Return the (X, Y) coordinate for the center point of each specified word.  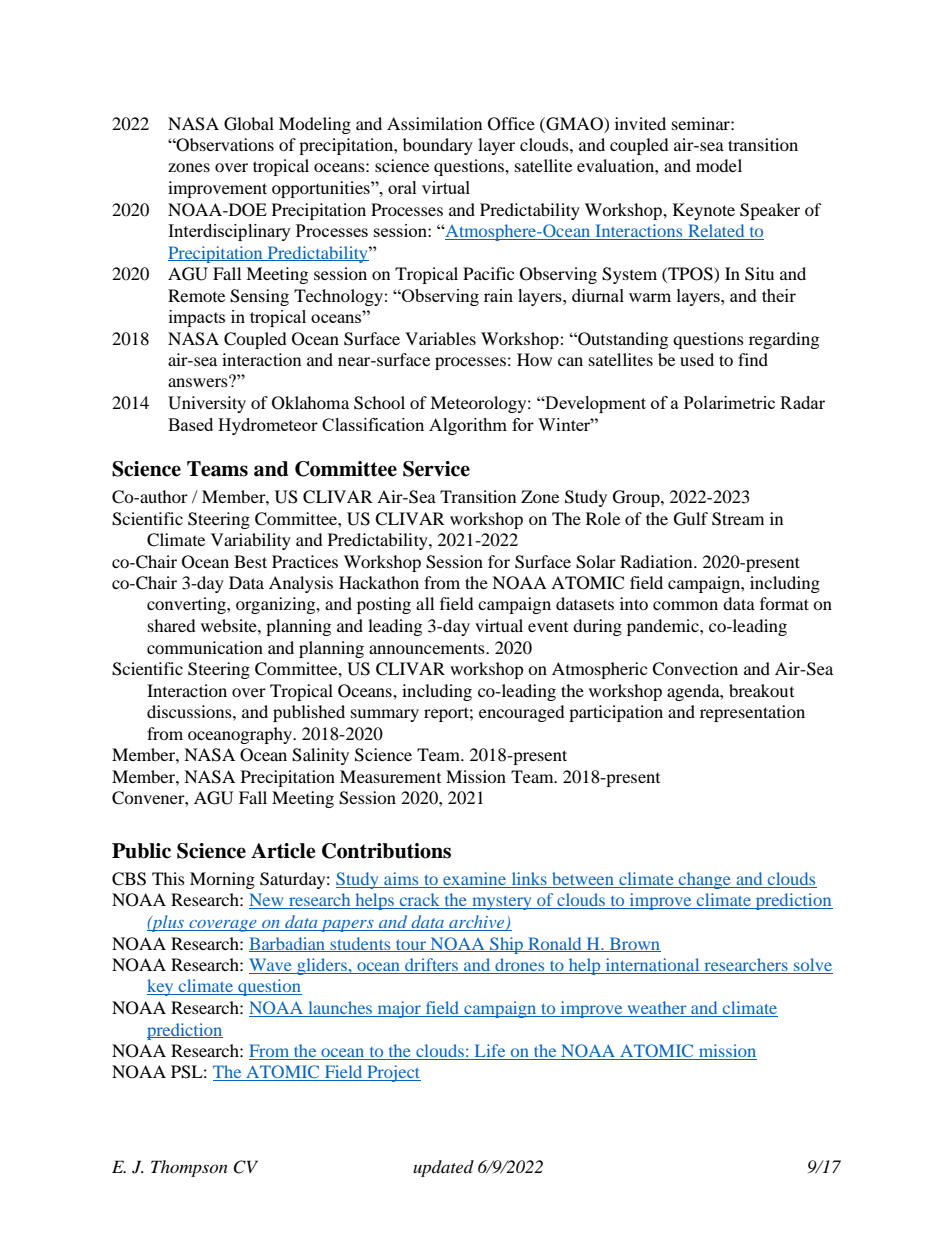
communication (205, 647)
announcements (428, 648)
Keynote (704, 211)
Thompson (189, 1168)
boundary (438, 146)
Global (249, 124)
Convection (695, 669)
